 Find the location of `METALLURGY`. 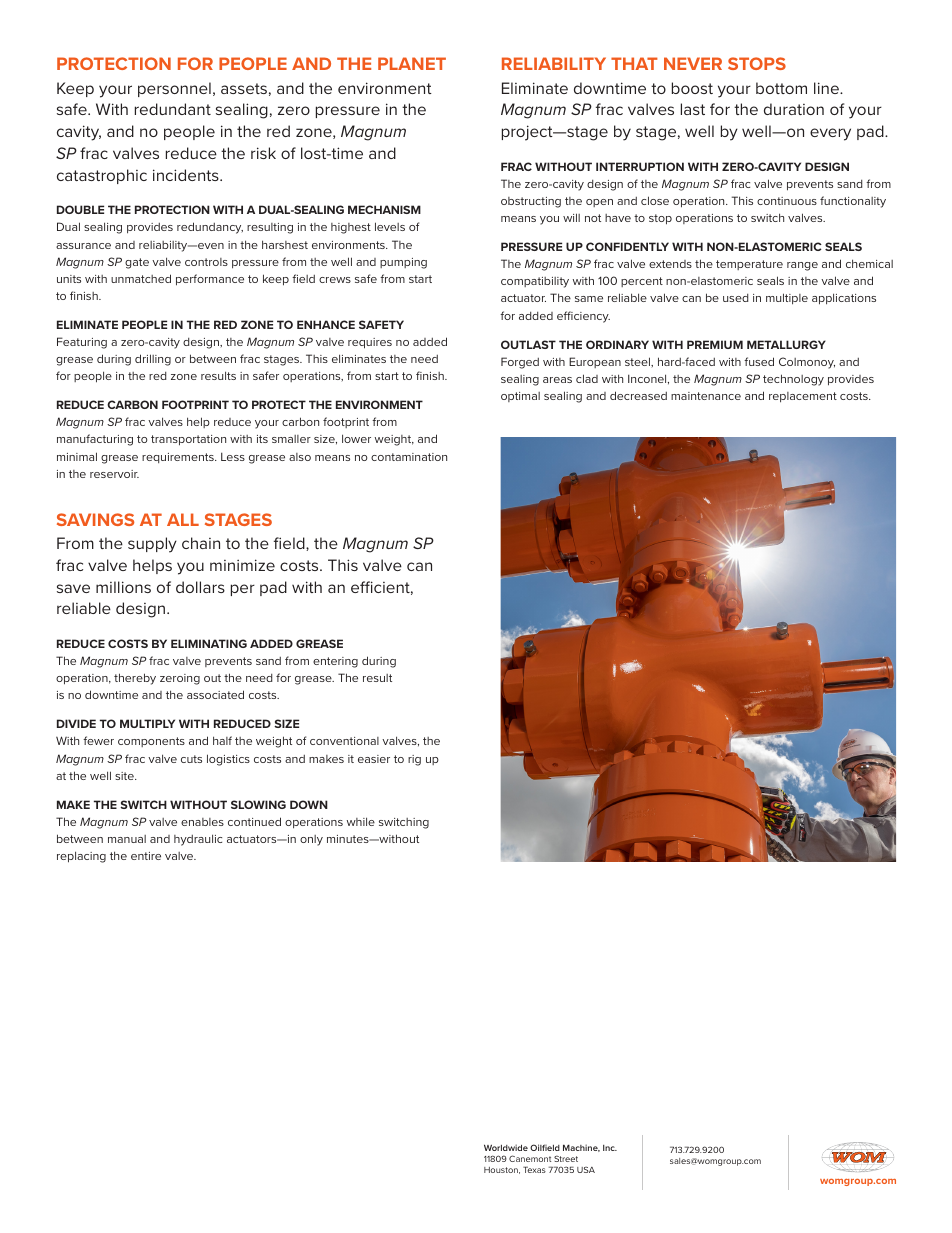

METALLURGY is located at coordinates (786, 344).
